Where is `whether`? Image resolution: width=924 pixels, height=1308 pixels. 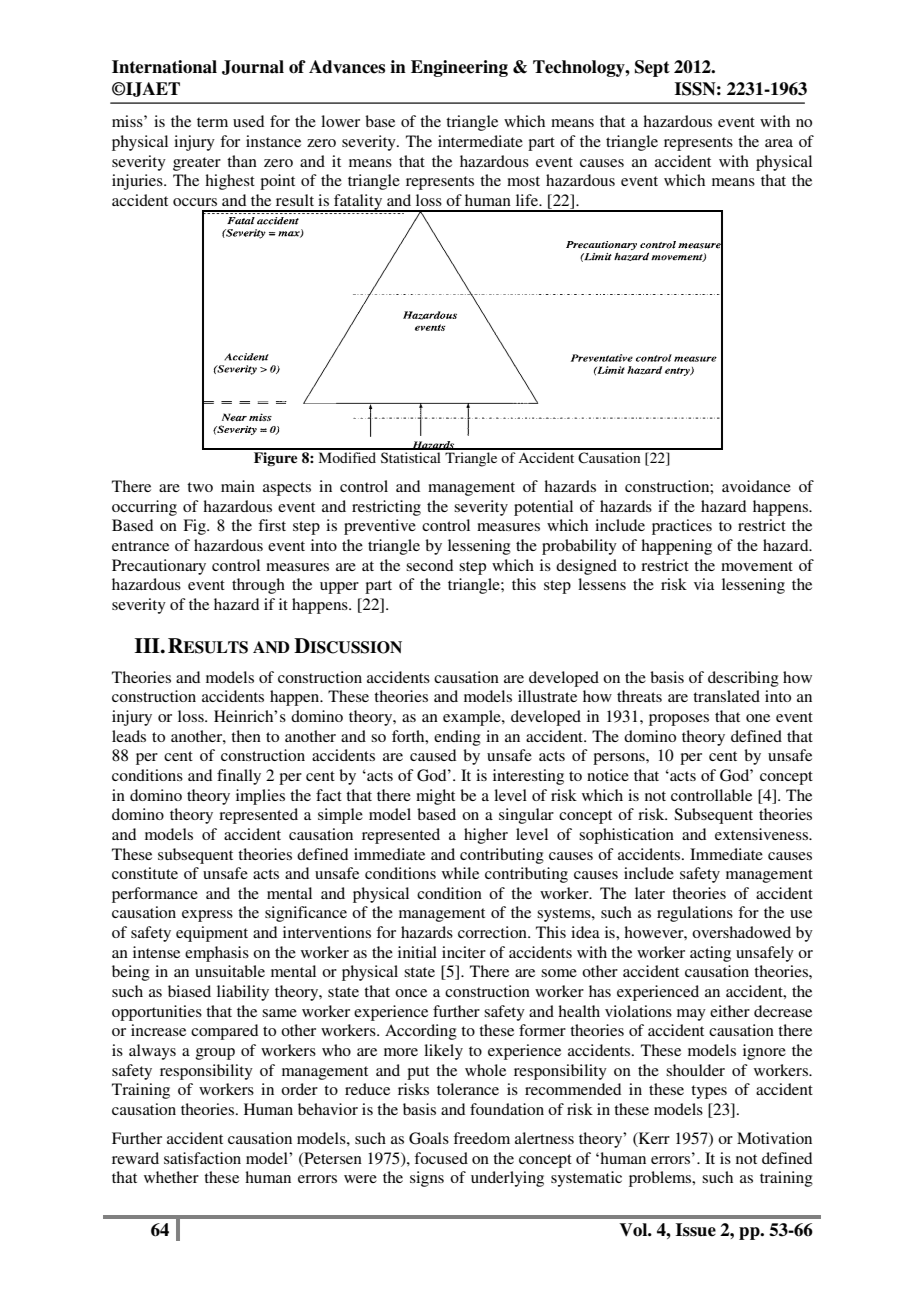 whether is located at coordinates (171, 1177).
